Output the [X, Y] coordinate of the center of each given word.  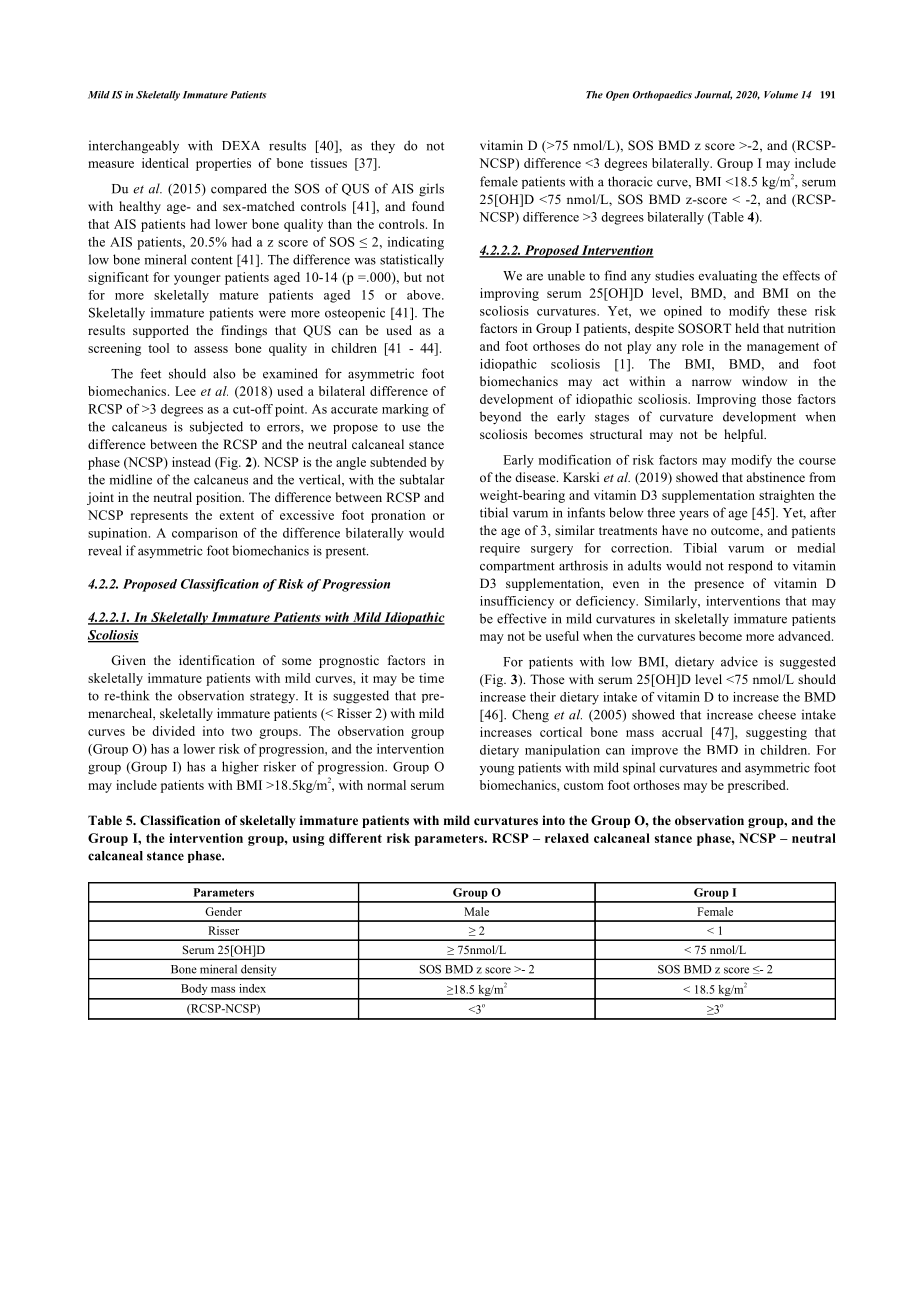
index [252, 988]
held [747, 328]
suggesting [776, 733]
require [500, 549]
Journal [713, 95]
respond [750, 567]
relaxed [567, 838]
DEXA [241, 145]
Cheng [530, 716]
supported [161, 331]
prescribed [758, 786]
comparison [205, 534]
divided [173, 731]
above [425, 295]
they [383, 147]
